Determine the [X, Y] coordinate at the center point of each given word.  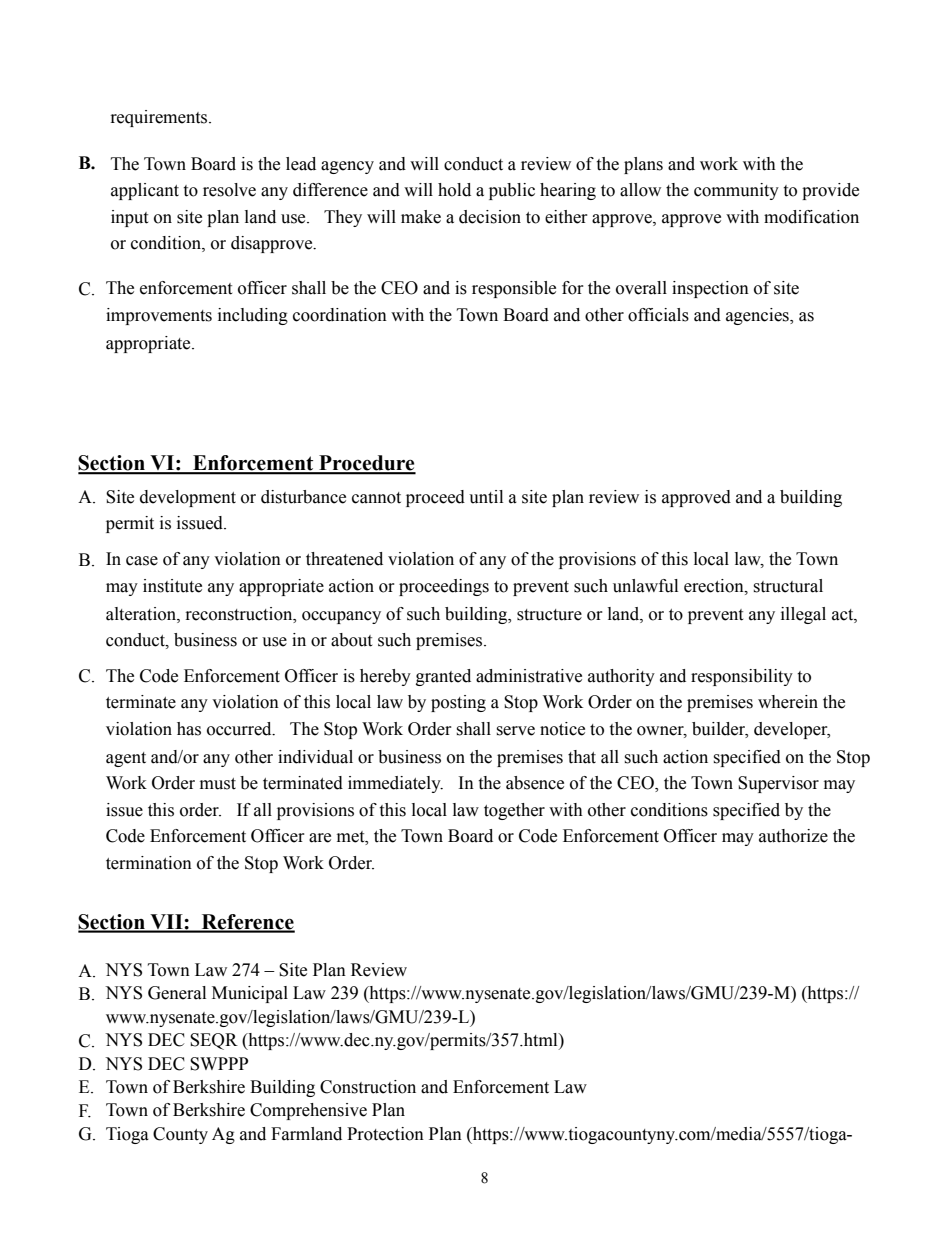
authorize [793, 836]
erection [715, 586]
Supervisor [778, 784]
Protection [385, 1134]
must [218, 784]
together [514, 811]
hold [454, 190]
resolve [229, 190]
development [188, 498]
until [486, 497]
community [736, 191]
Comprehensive [308, 1111]
